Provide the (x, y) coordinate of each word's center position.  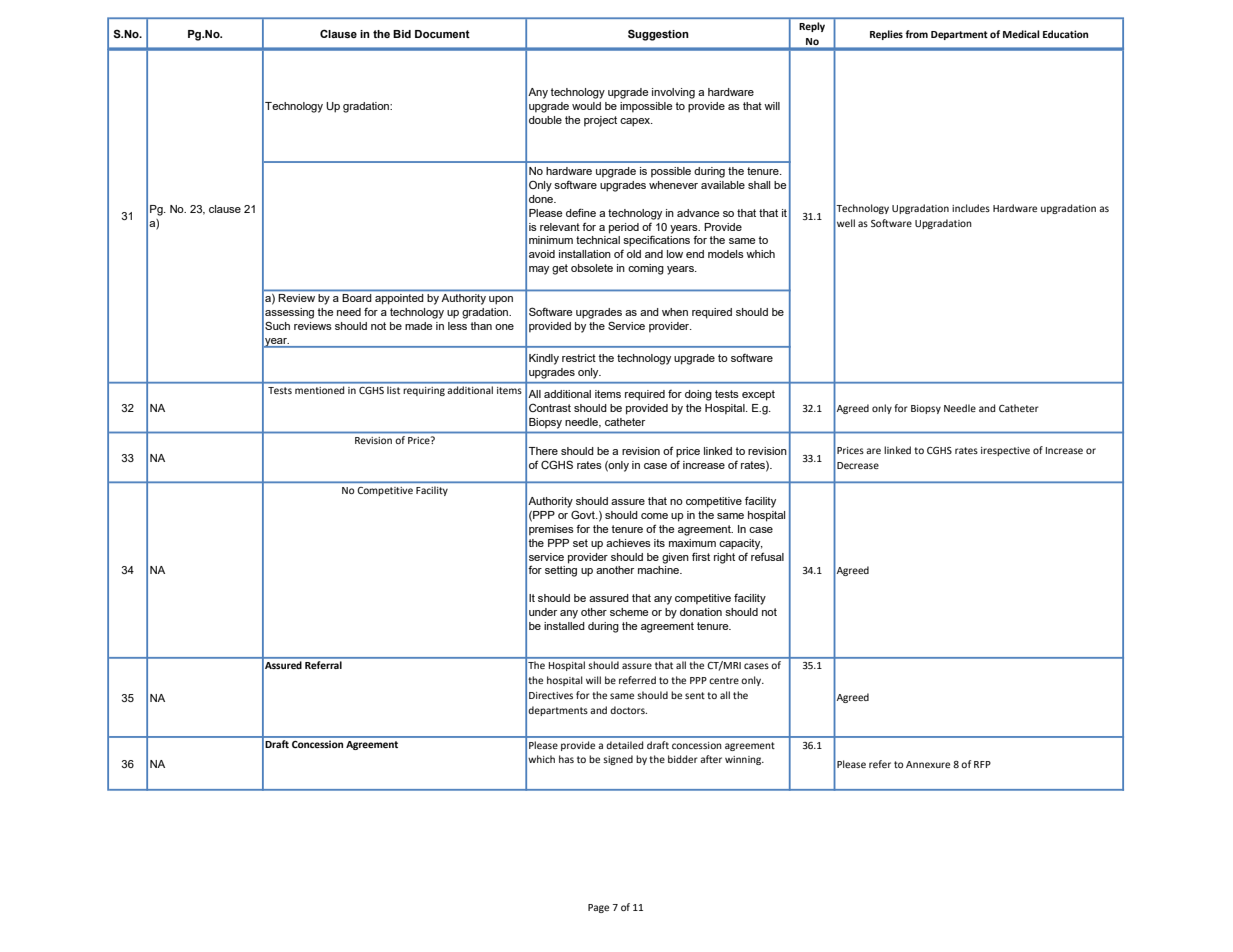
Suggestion (658, 35)
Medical (1021, 34)
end (695, 254)
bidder (683, 759)
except (758, 395)
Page (598, 908)
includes (971, 208)
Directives (551, 695)
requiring (424, 391)
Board (357, 298)
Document (442, 34)
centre (724, 680)
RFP (982, 764)
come (654, 516)
